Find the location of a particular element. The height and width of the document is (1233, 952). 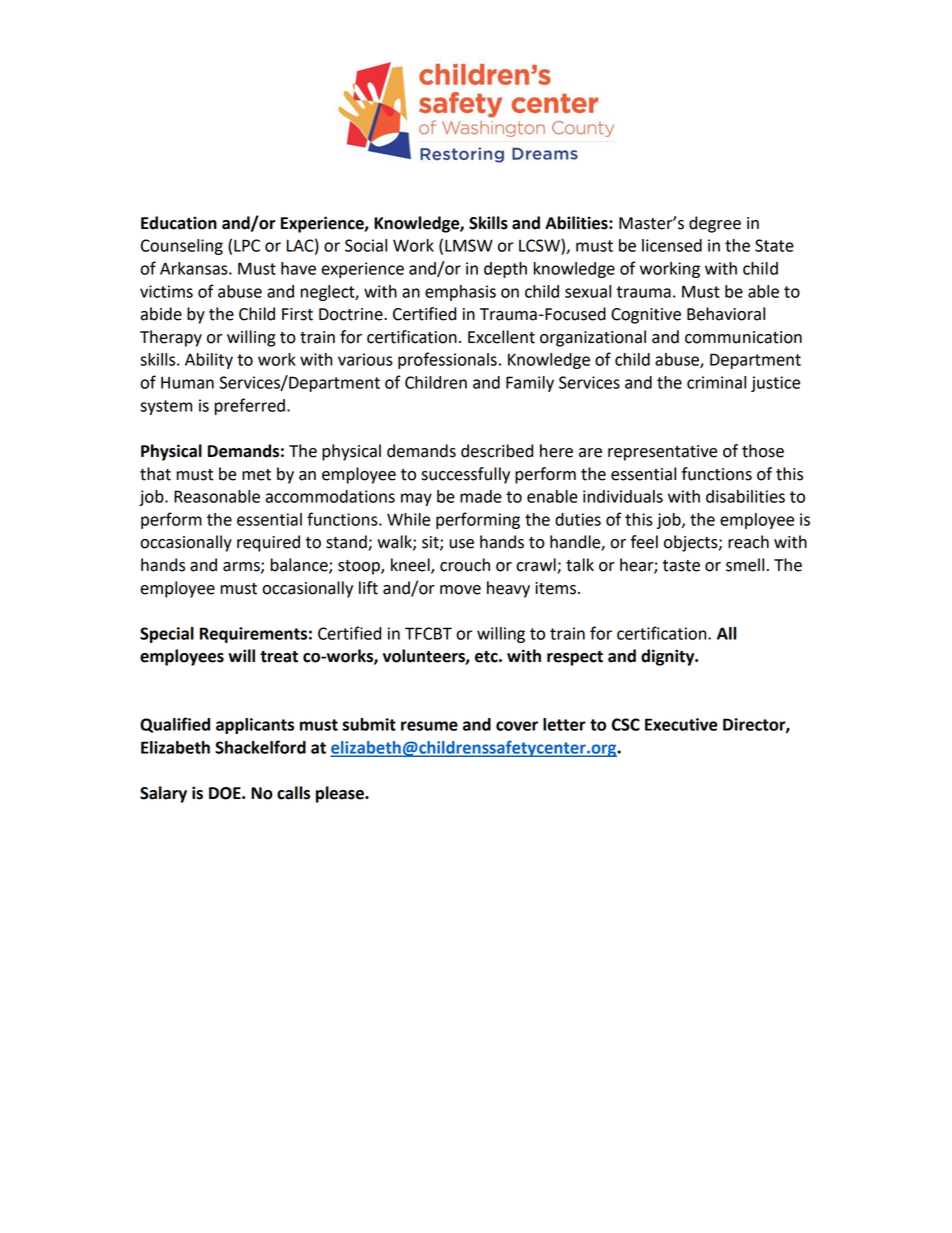

LPC is located at coordinates (247, 245).
